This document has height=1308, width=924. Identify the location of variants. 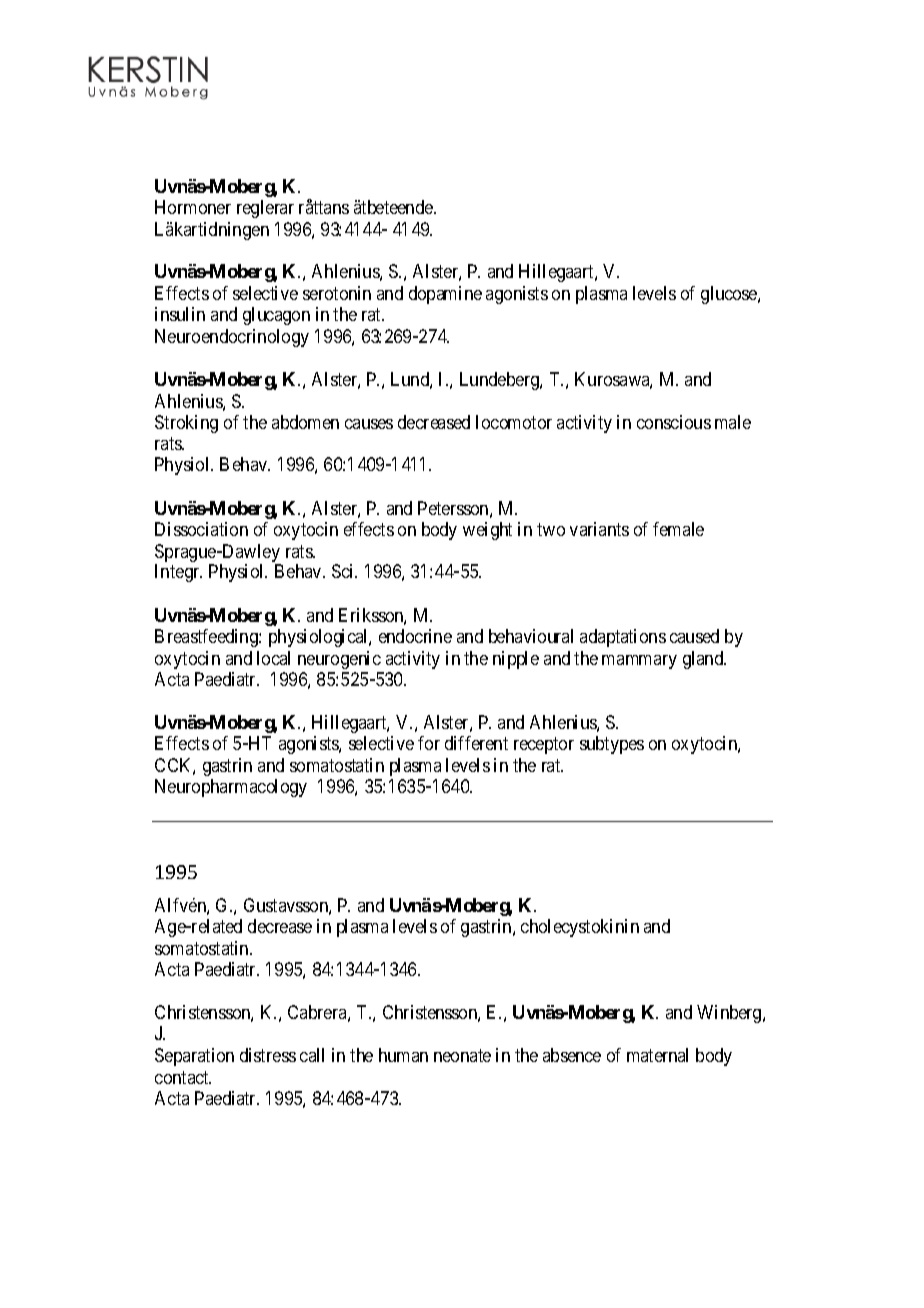
(599, 529).
